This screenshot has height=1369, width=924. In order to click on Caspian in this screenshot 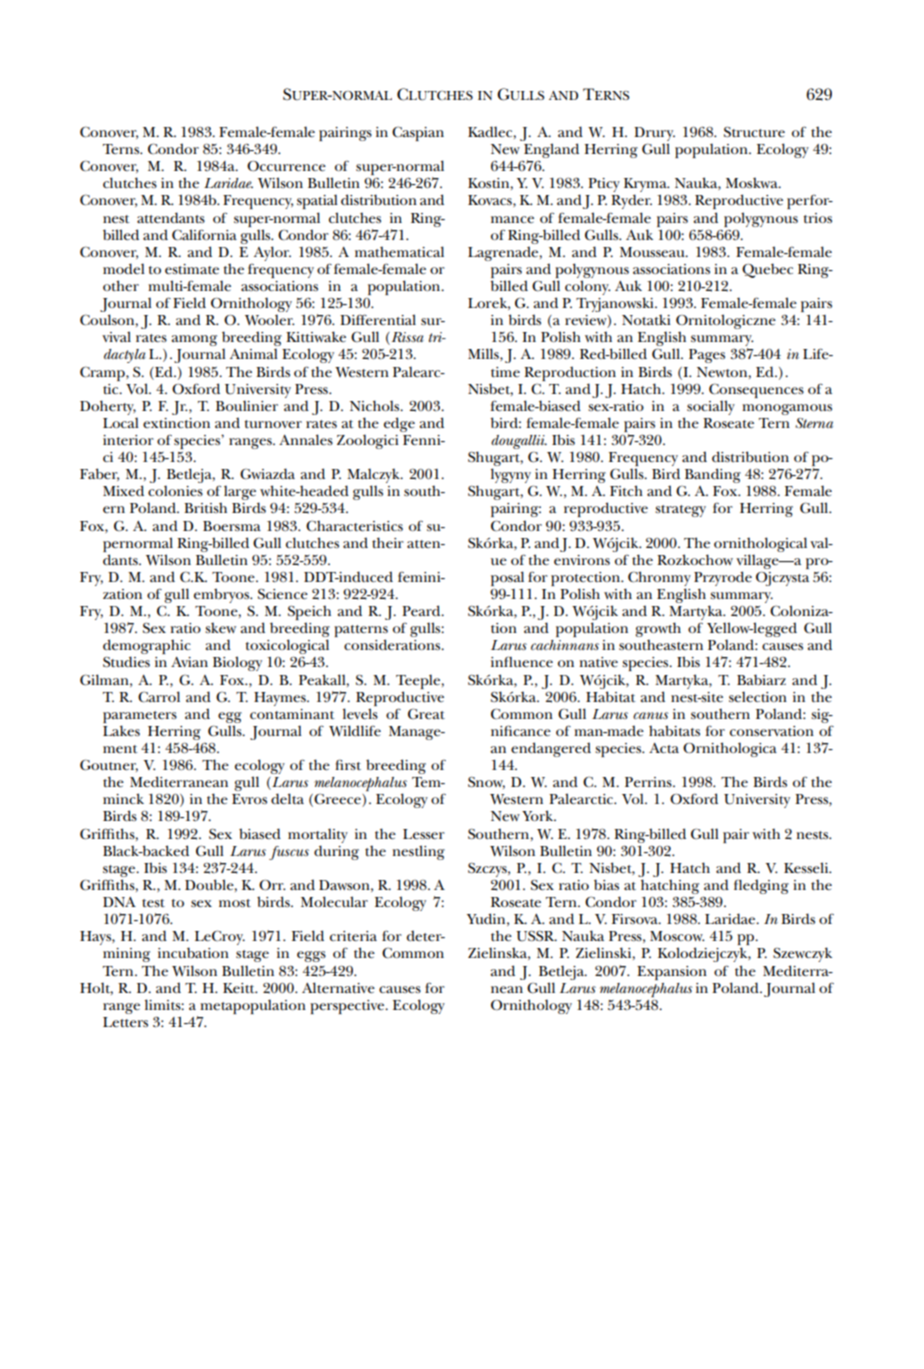, I will do `click(418, 133)`.
